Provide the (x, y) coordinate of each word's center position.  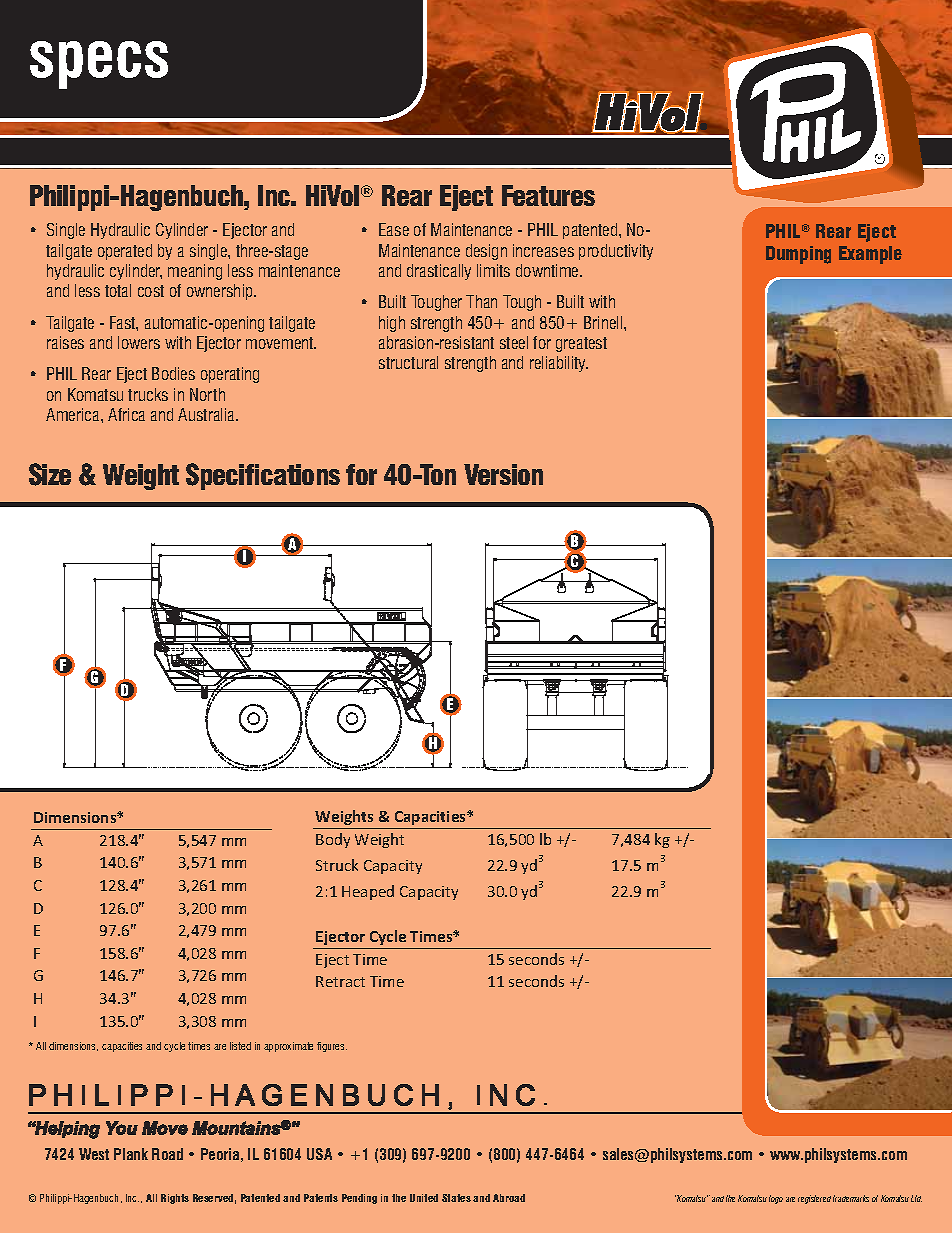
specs (99, 65)
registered (814, 1199)
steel (514, 342)
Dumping (798, 255)
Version (503, 474)
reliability (559, 364)
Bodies (173, 373)
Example (870, 255)
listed (240, 1046)
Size (50, 474)
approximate (288, 1047)
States (456, 1198)
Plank (131, 1154)
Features (548, 195)
